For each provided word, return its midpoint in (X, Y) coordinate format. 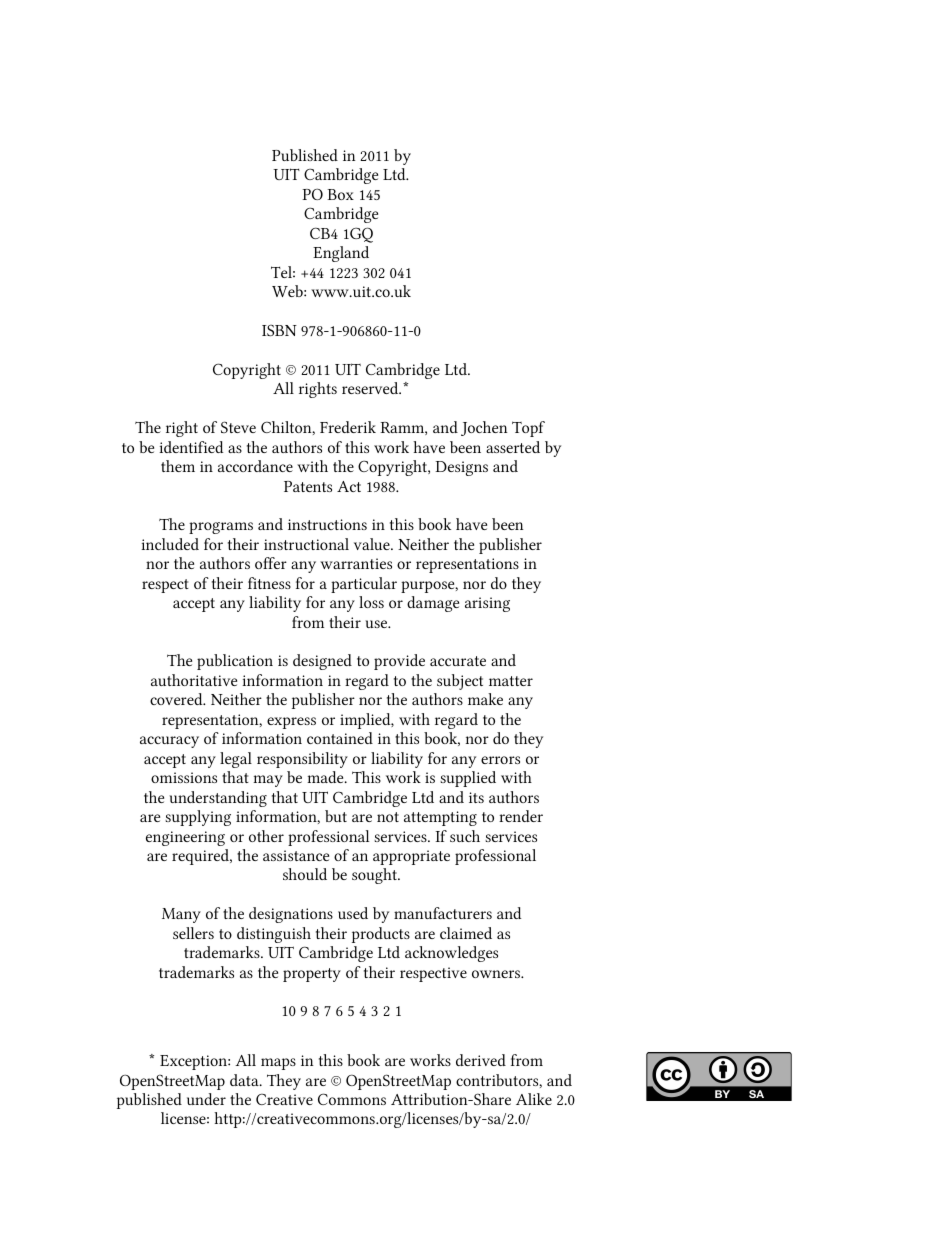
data (245, 1080)
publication (235, 662)
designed (322, 662)
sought (375, 876)
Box (340, 194)
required (201, 857)
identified (191, 447)
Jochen (484, 428)
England (341, 254)
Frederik (348, 427)
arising (487, 604)
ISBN (279, 330)
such (465, 836)
